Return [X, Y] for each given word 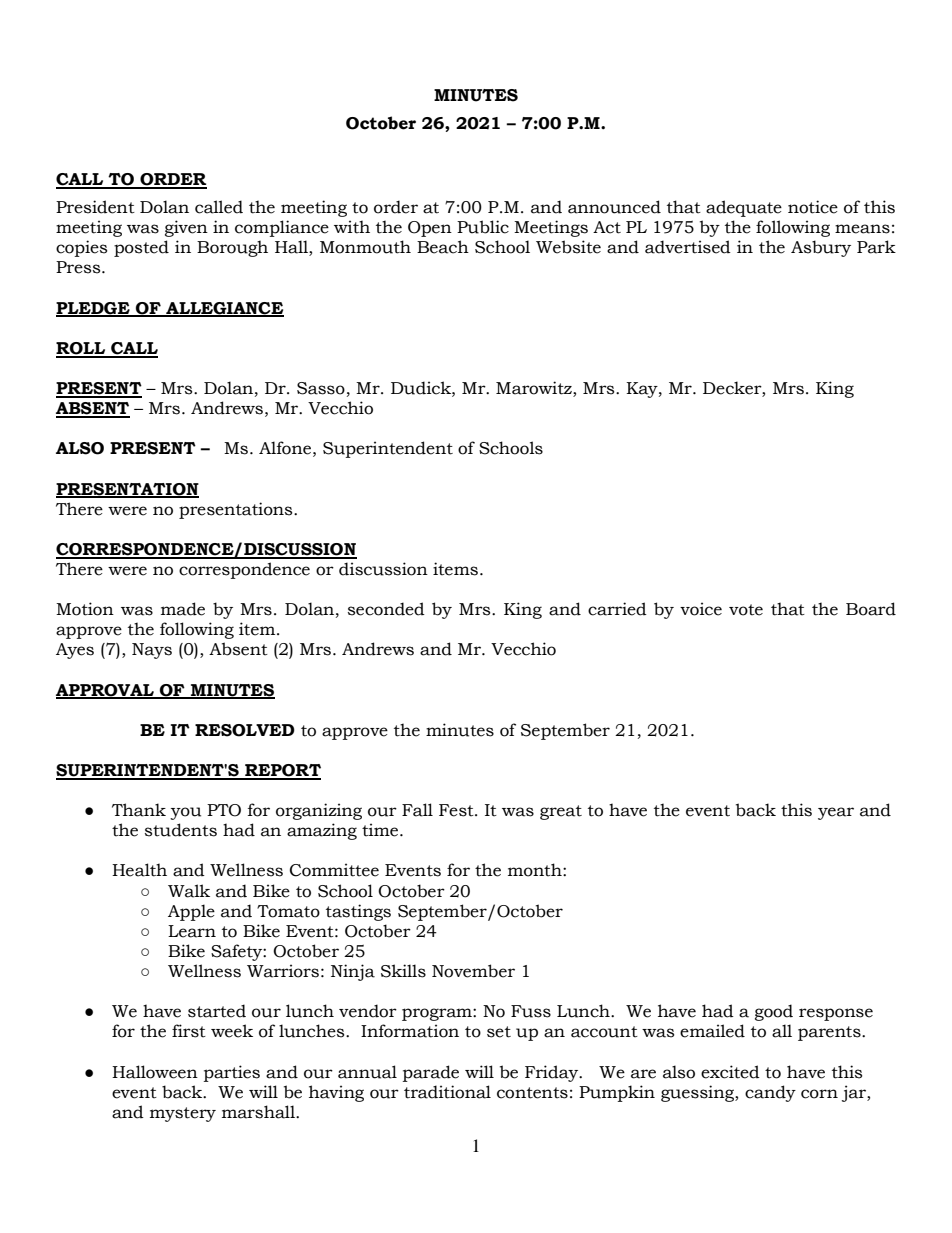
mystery [183, 1114]
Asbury [821, 248]
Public [483, 227]
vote [746, 610]
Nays [152, 651]
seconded [386, 609]
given [186, 228]
